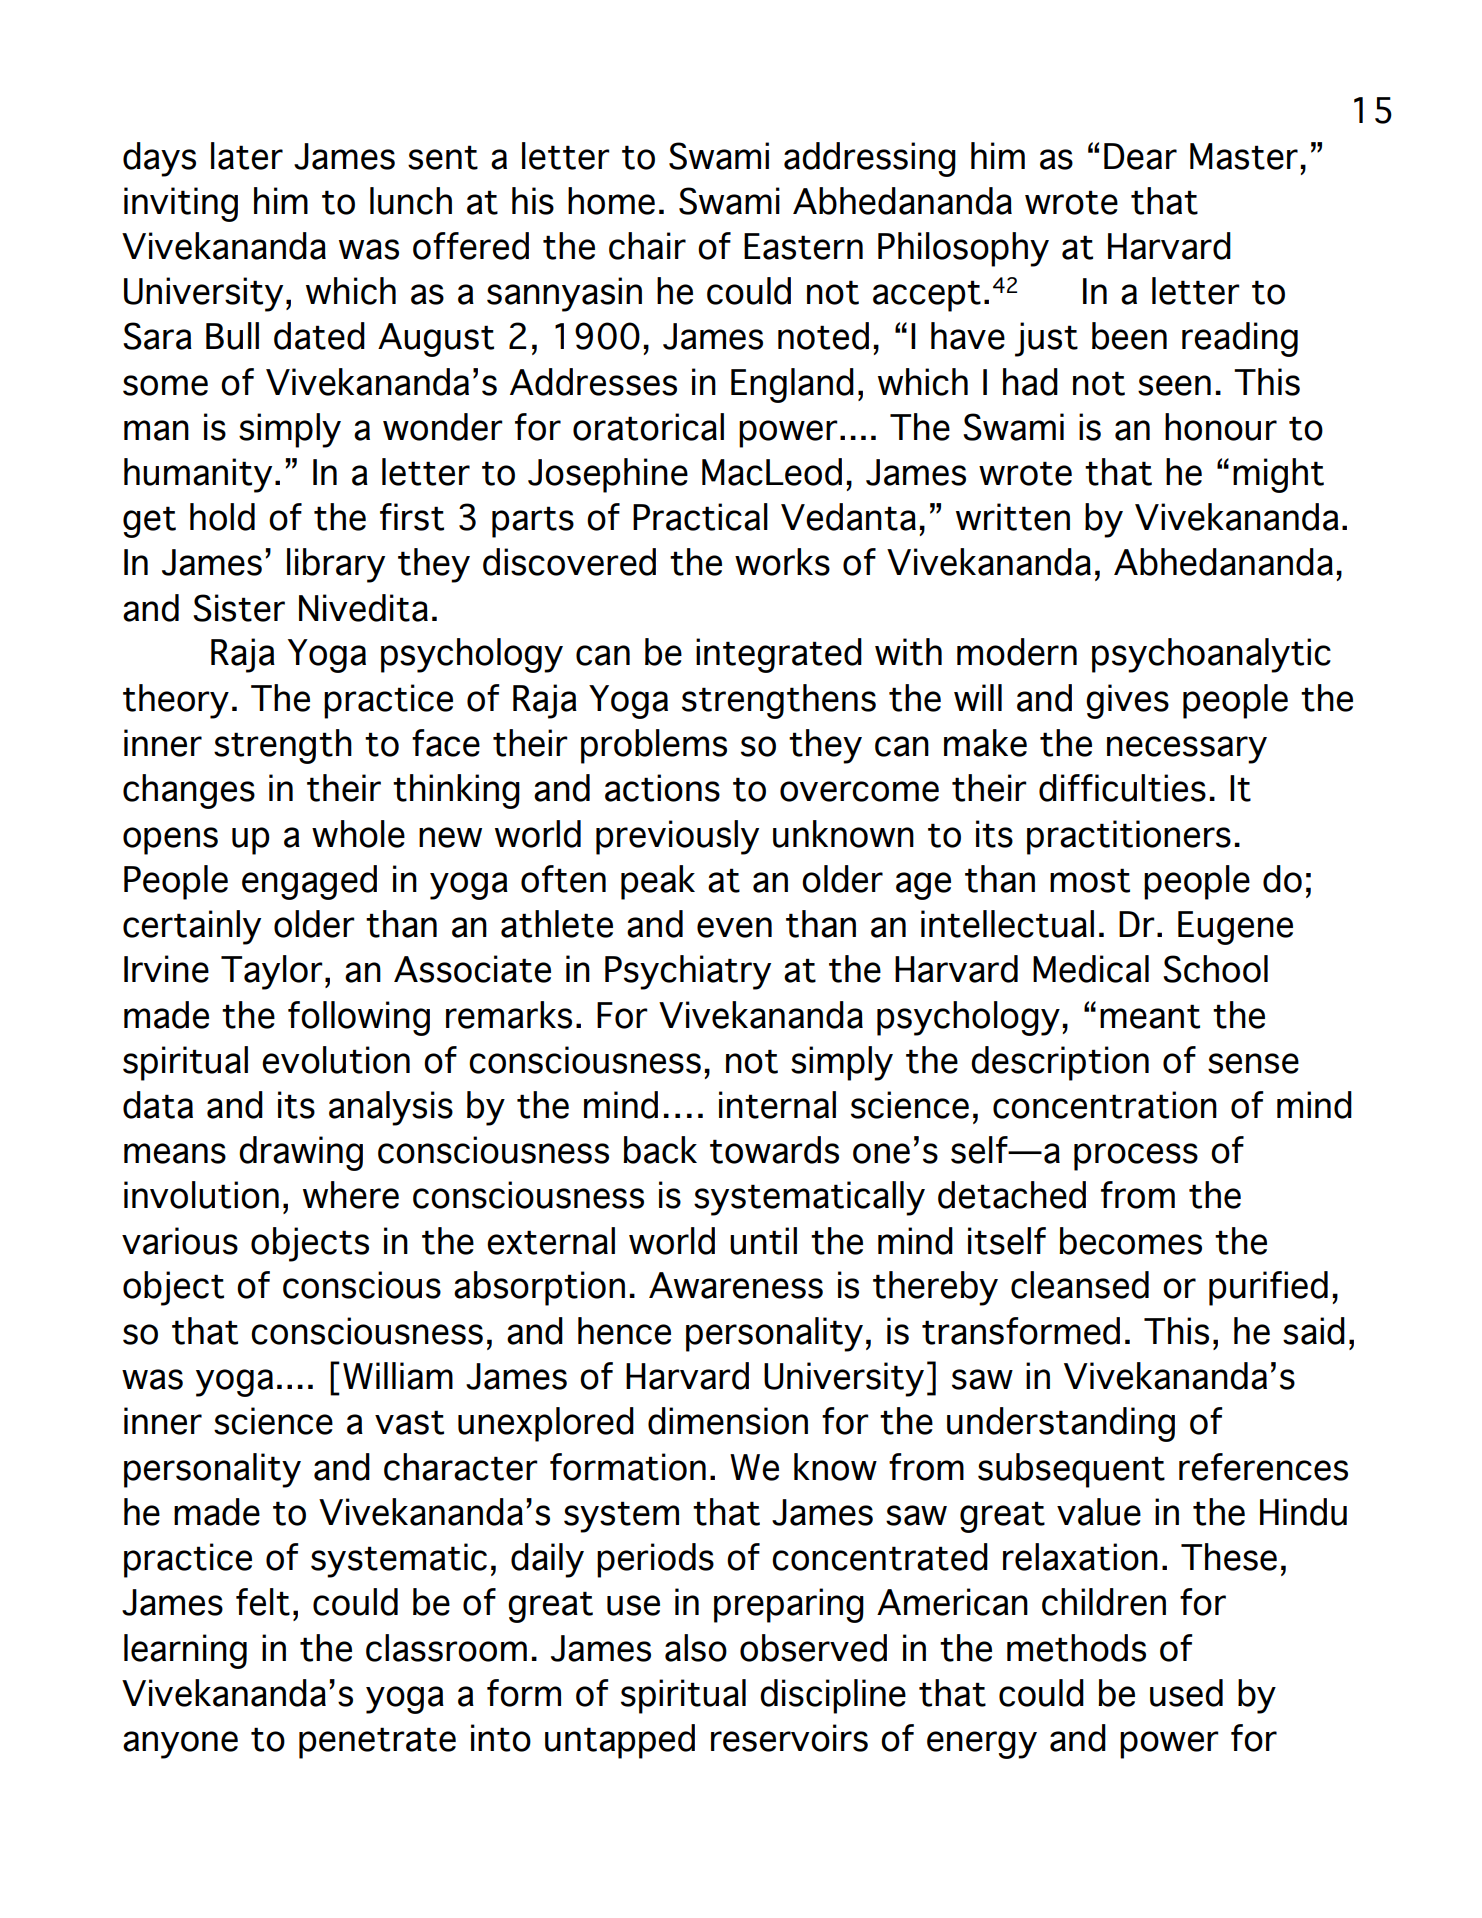 This screenshot has width=1482, height=1918. I want to click on understanding, so click(1061, 1424).
